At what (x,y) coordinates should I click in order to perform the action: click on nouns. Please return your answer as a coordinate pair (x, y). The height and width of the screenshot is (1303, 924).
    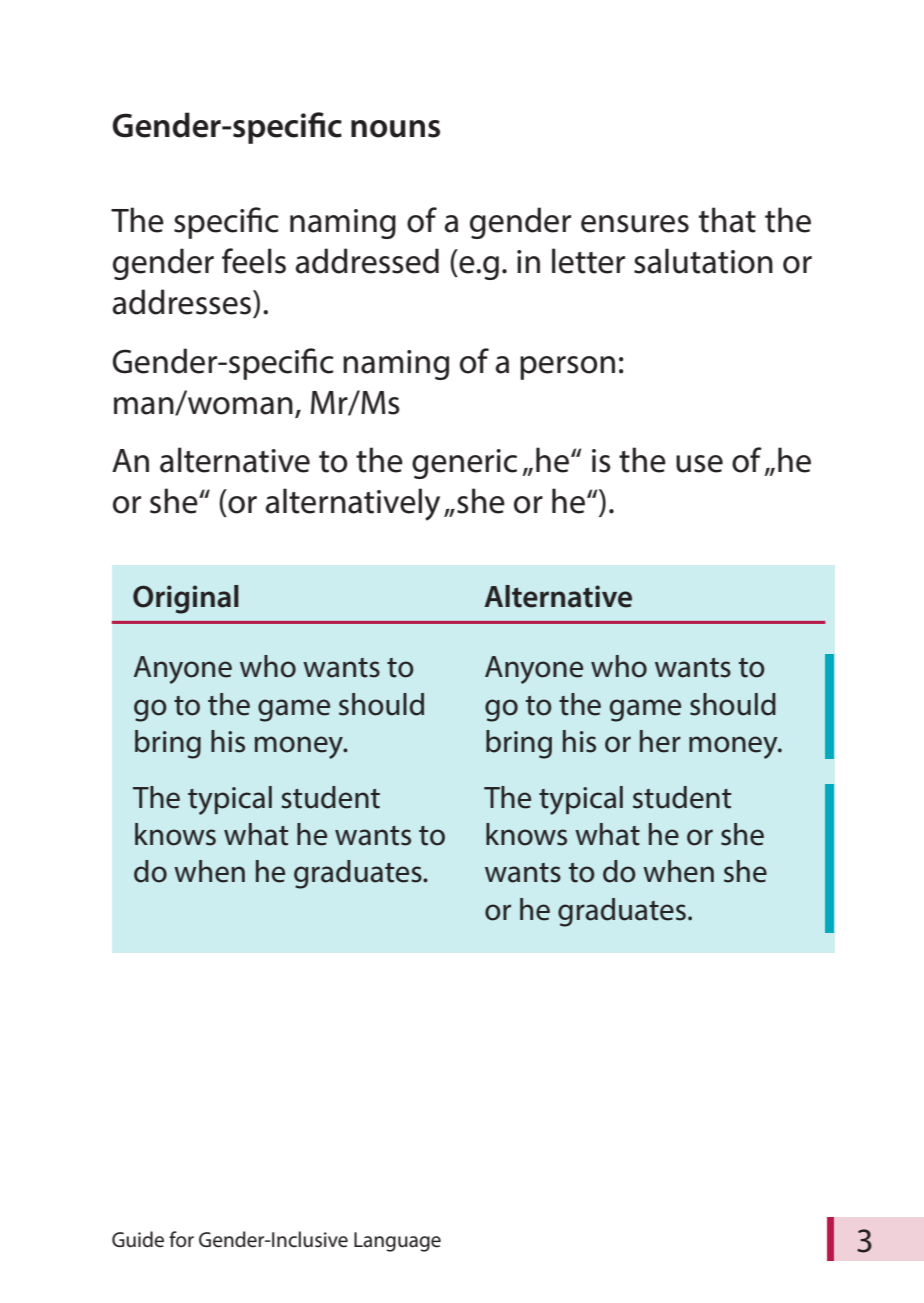
    Looking at the image, I should click on (395, 129).
